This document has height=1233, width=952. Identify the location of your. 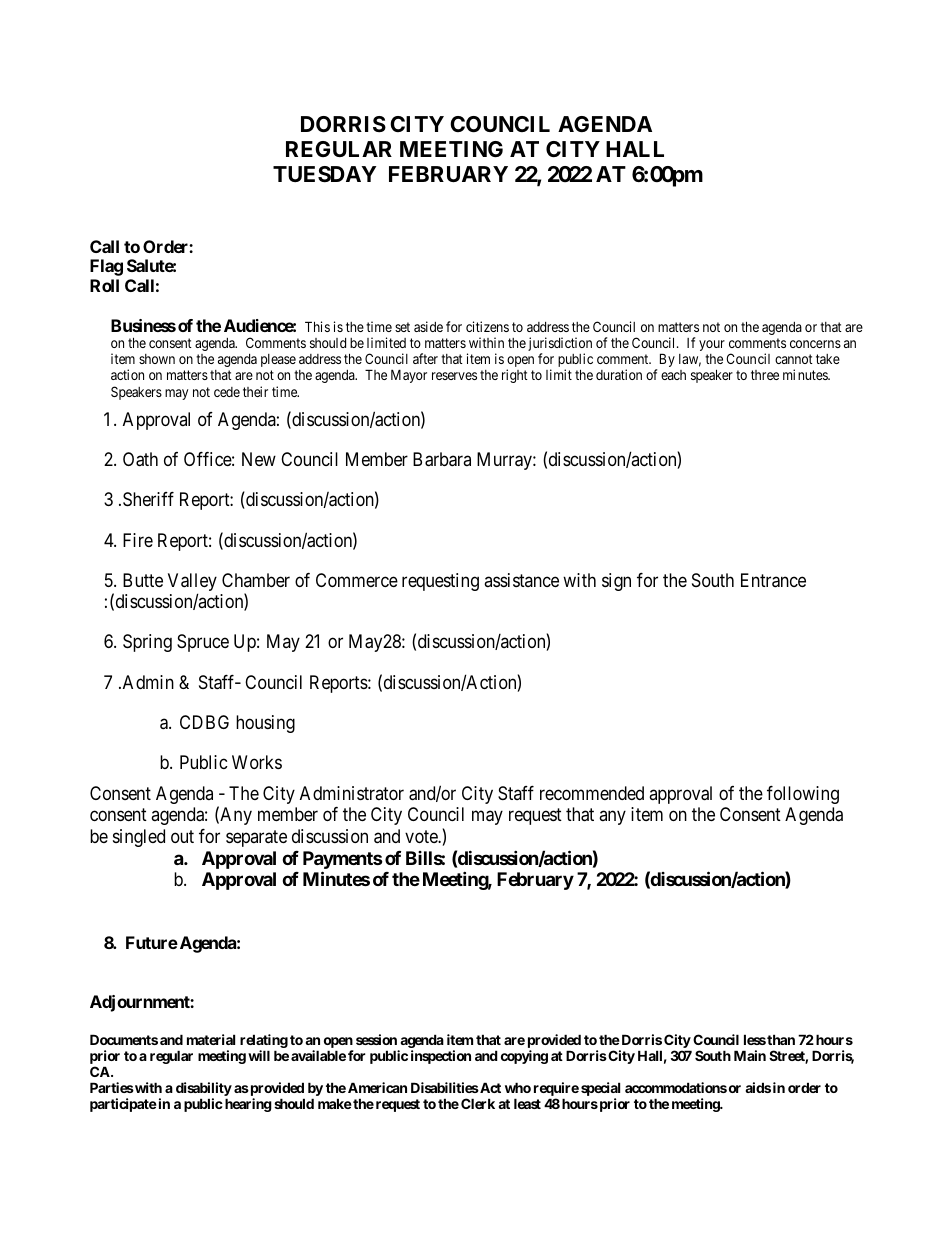
(712, 345).
